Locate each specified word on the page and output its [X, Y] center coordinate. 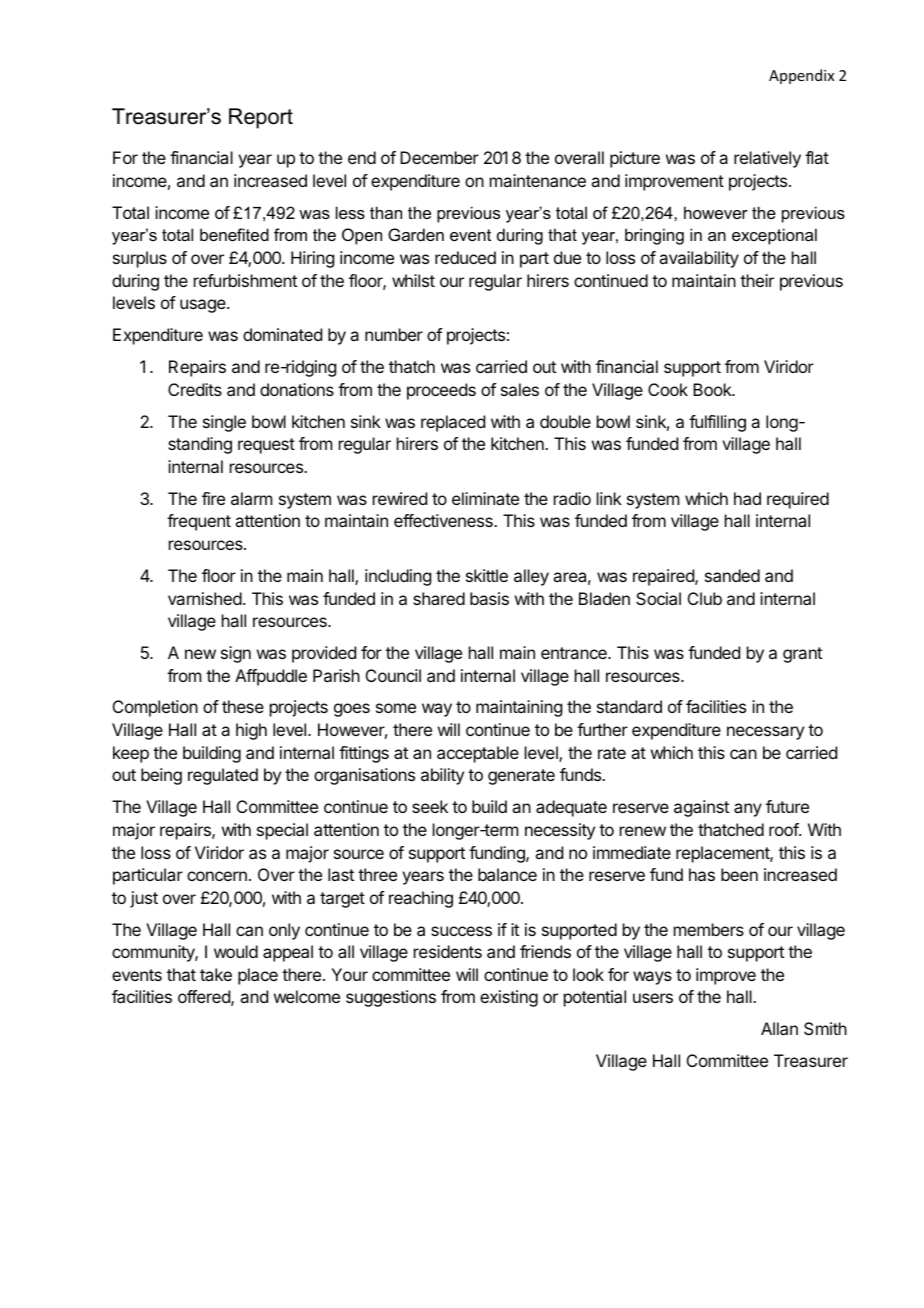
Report [261, 118]
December [439, 157]
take [216, 974]
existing [509, 998]
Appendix [801, 76]
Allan [779, 1028]
